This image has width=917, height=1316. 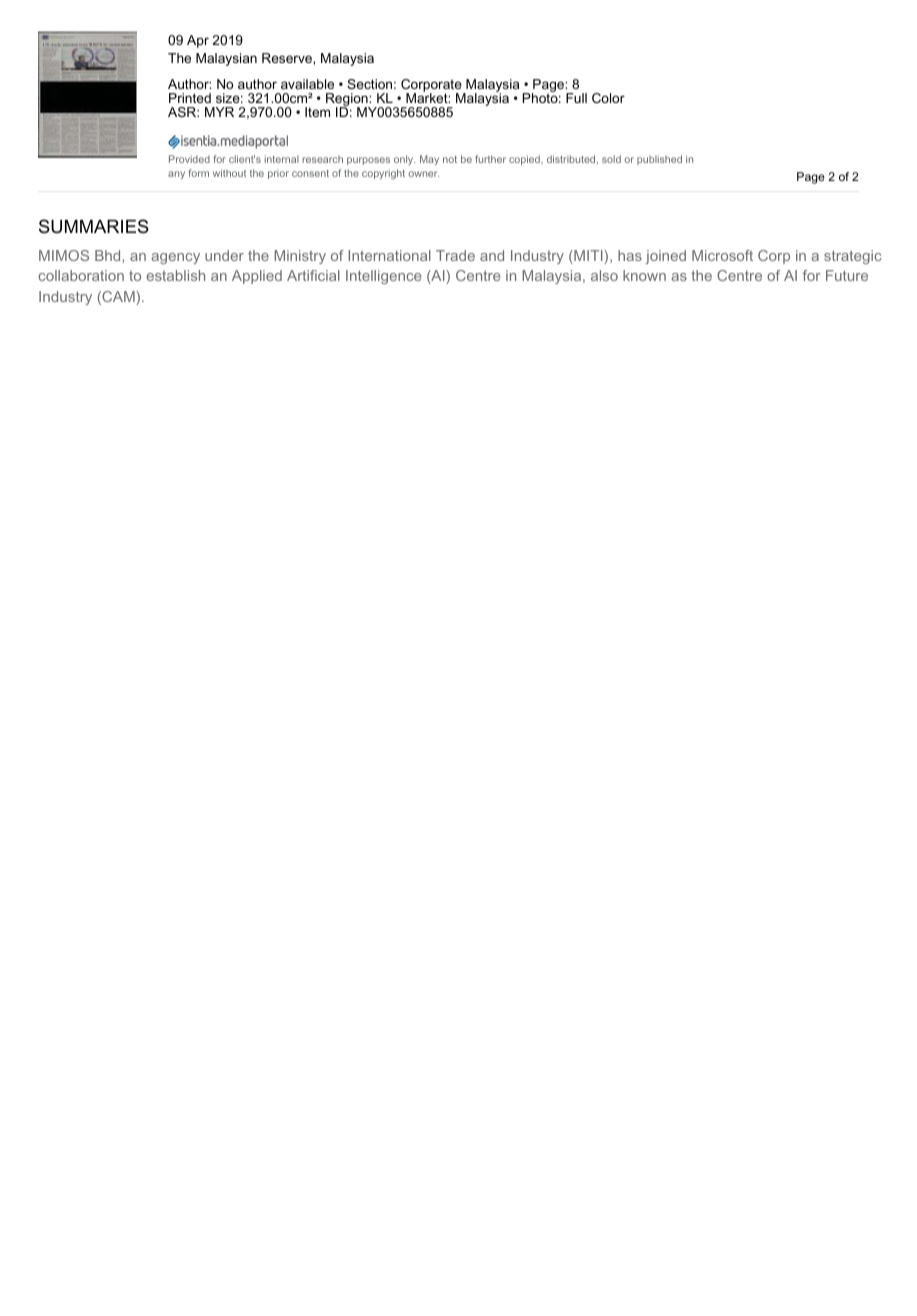 I want to click on sold, so click(x=611, y=159).
